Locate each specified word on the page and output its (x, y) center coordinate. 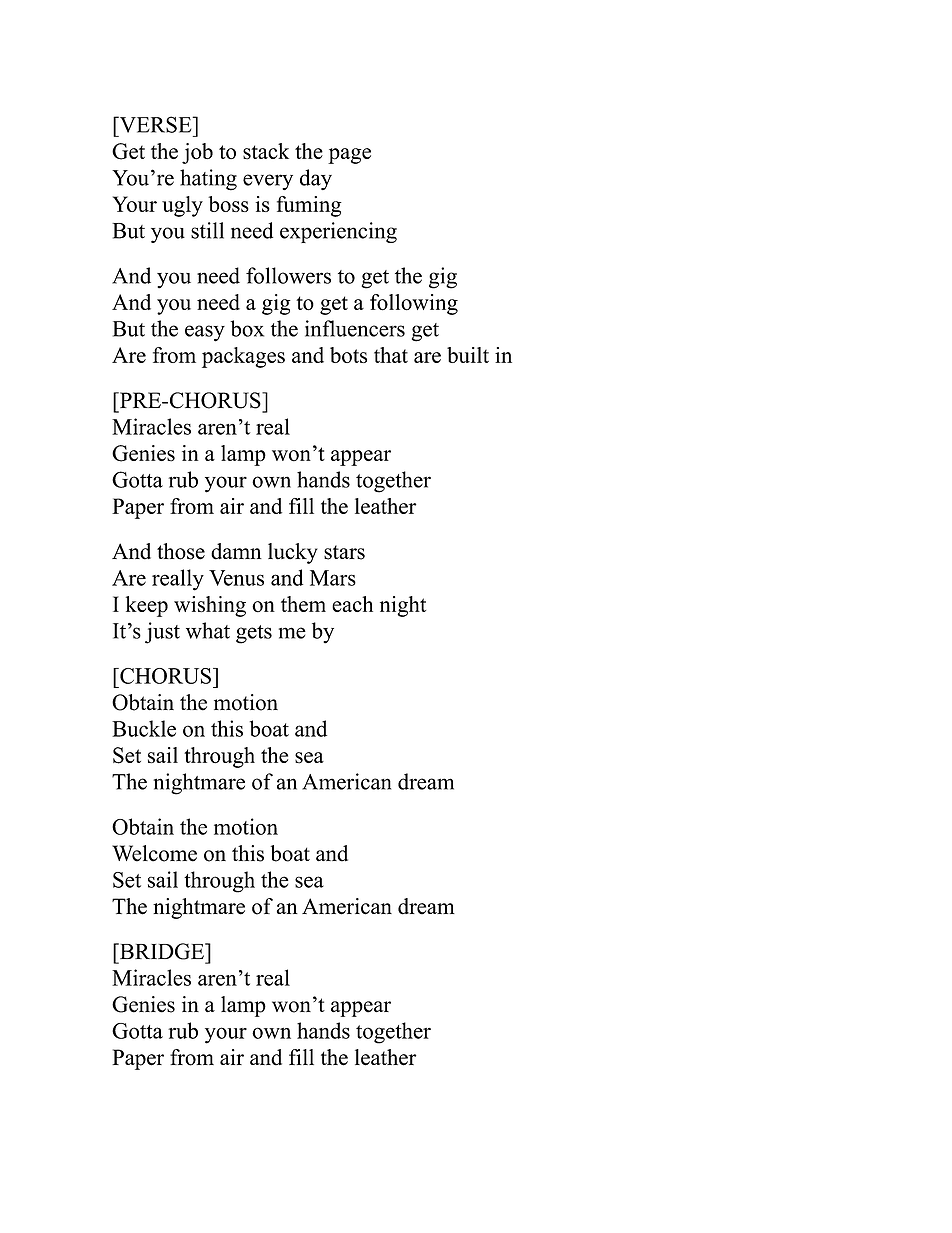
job (197, 153)
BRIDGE (162, 951)
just (162, 633)
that (391, 355)
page (349, 156)
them (303, 604)
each (352, 604)
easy (205, 333)
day (316, 179)
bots (348, 355)
